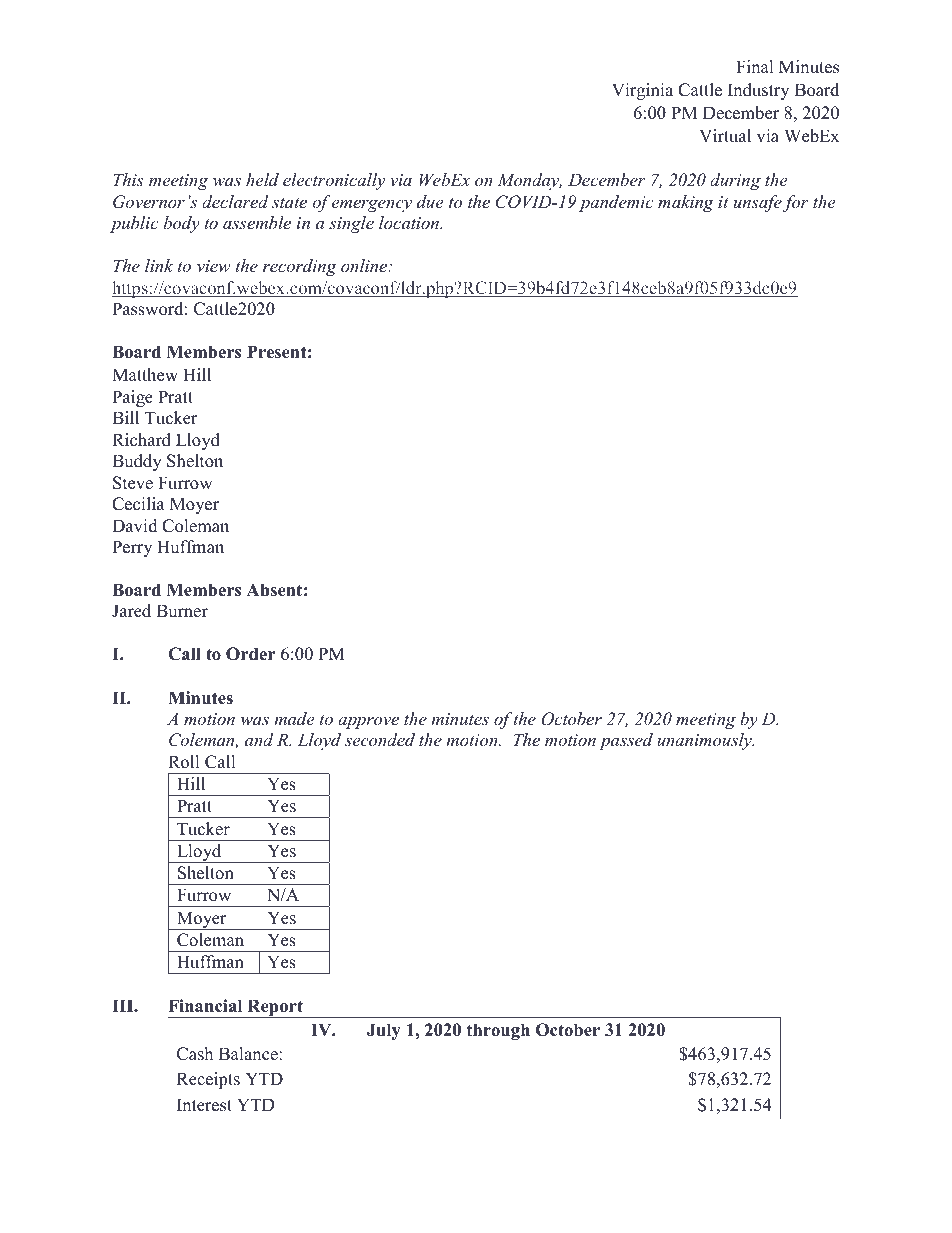 This screenshot has width=952, height=1233. Describe the element at coordinates (262, 179) in the screenshot. I see `held` at that location.
